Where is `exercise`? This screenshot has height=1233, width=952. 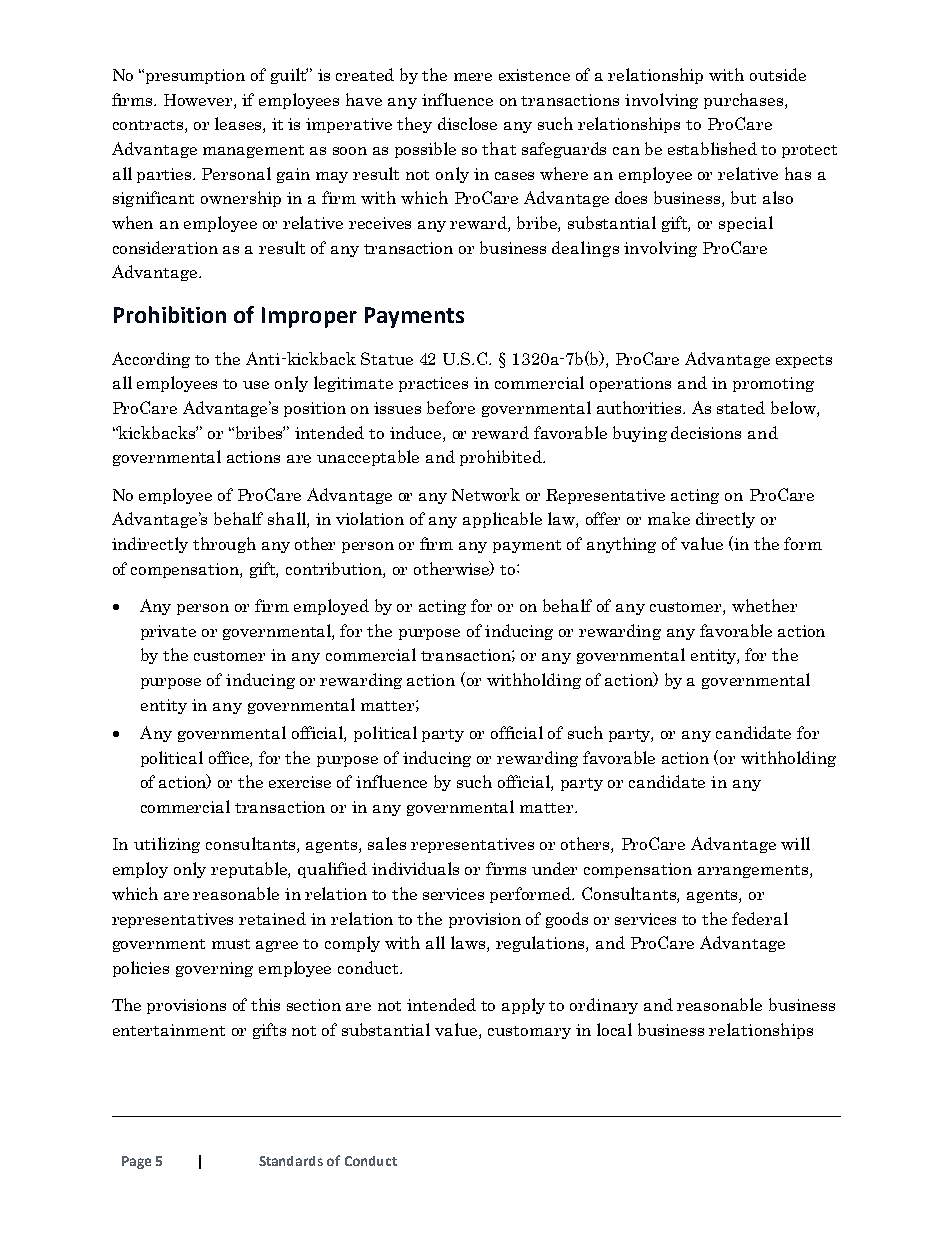 exercise is located at coordinates (300, 782).
